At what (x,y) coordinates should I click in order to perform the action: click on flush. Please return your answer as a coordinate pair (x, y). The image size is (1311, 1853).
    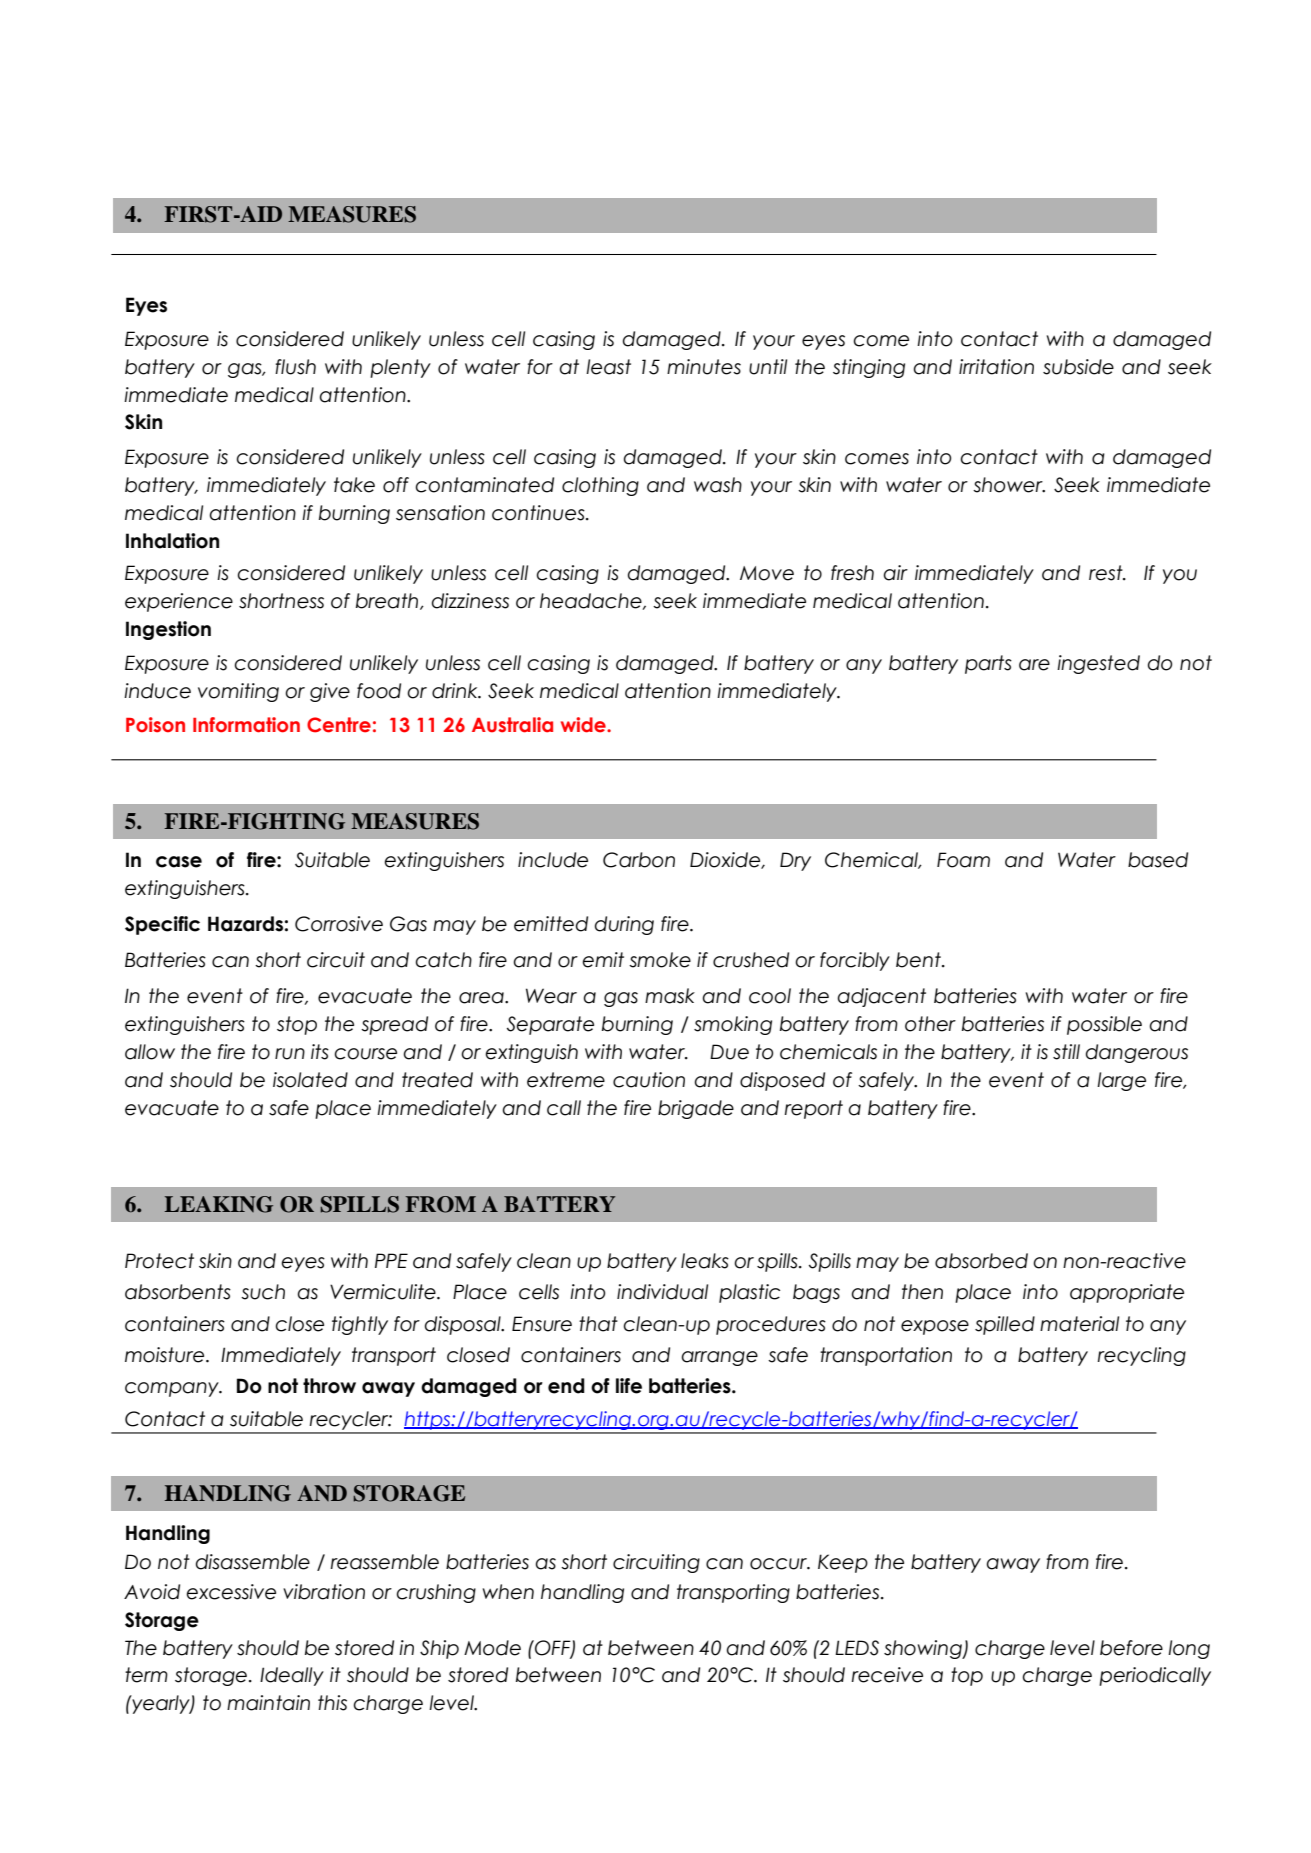
    Looking at the image, I should click on (295, 367).
